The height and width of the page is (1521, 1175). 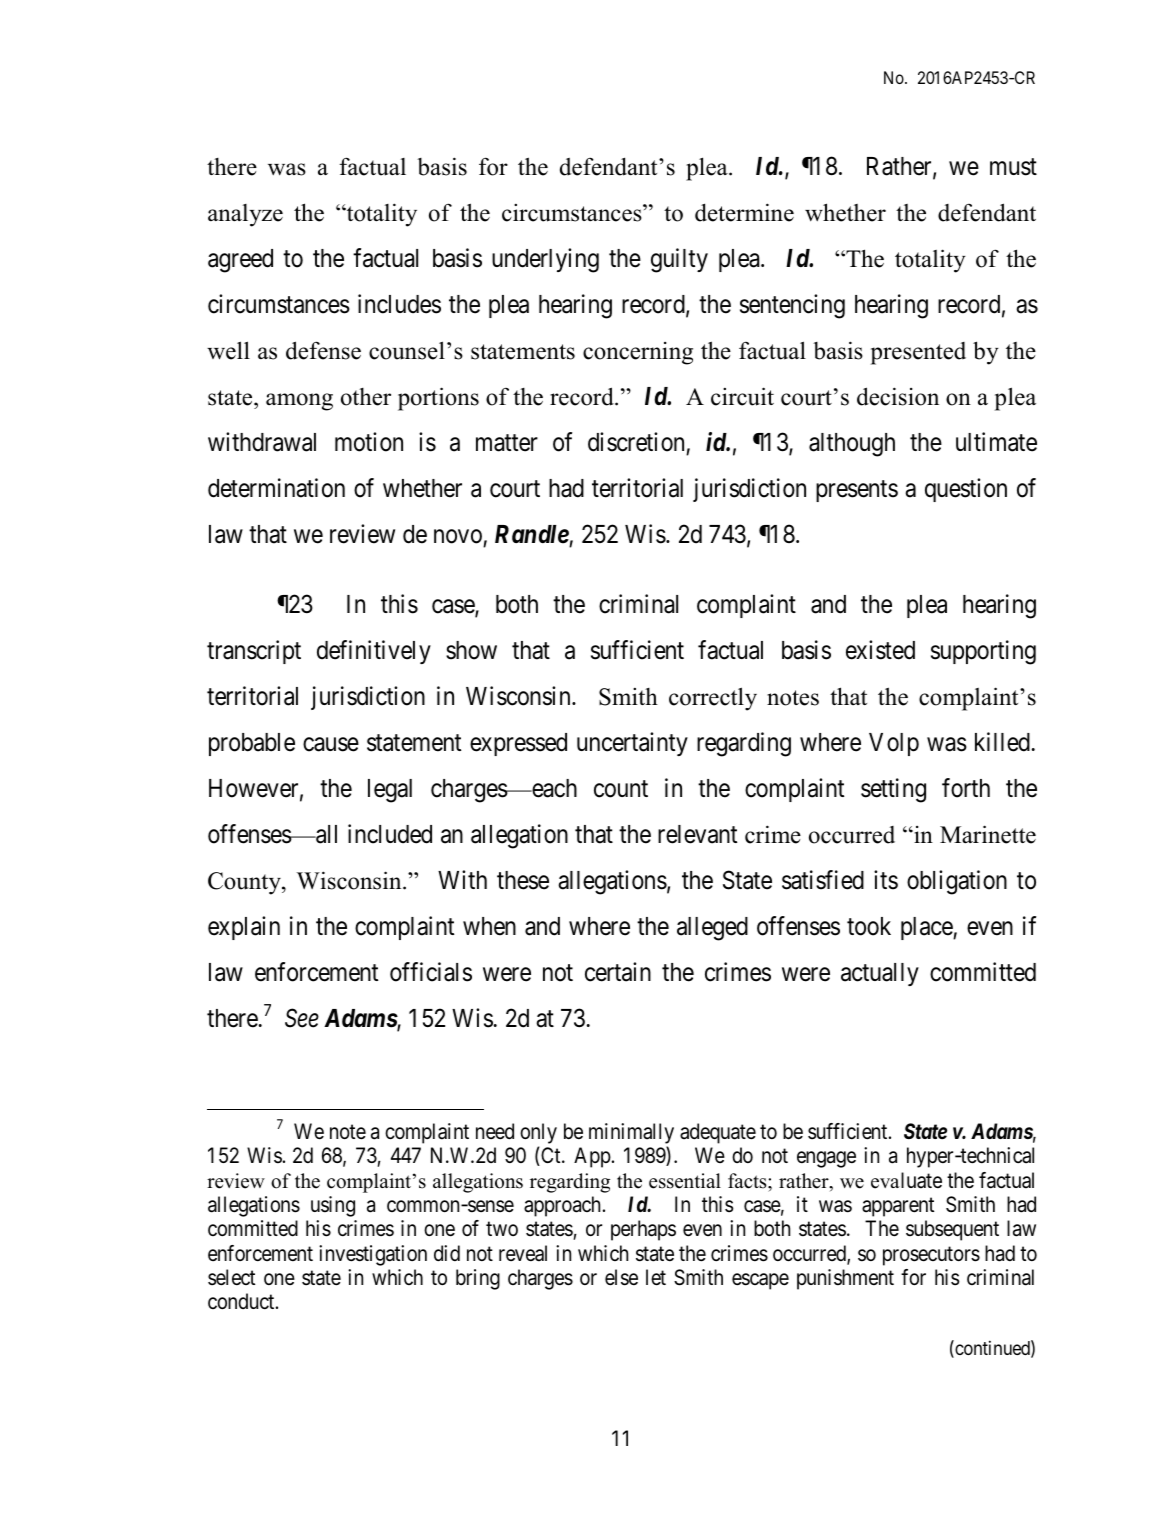 What do you see at coordinates (712, 929) in the page?
I see `alleged` at bounding box center [712, 929].
